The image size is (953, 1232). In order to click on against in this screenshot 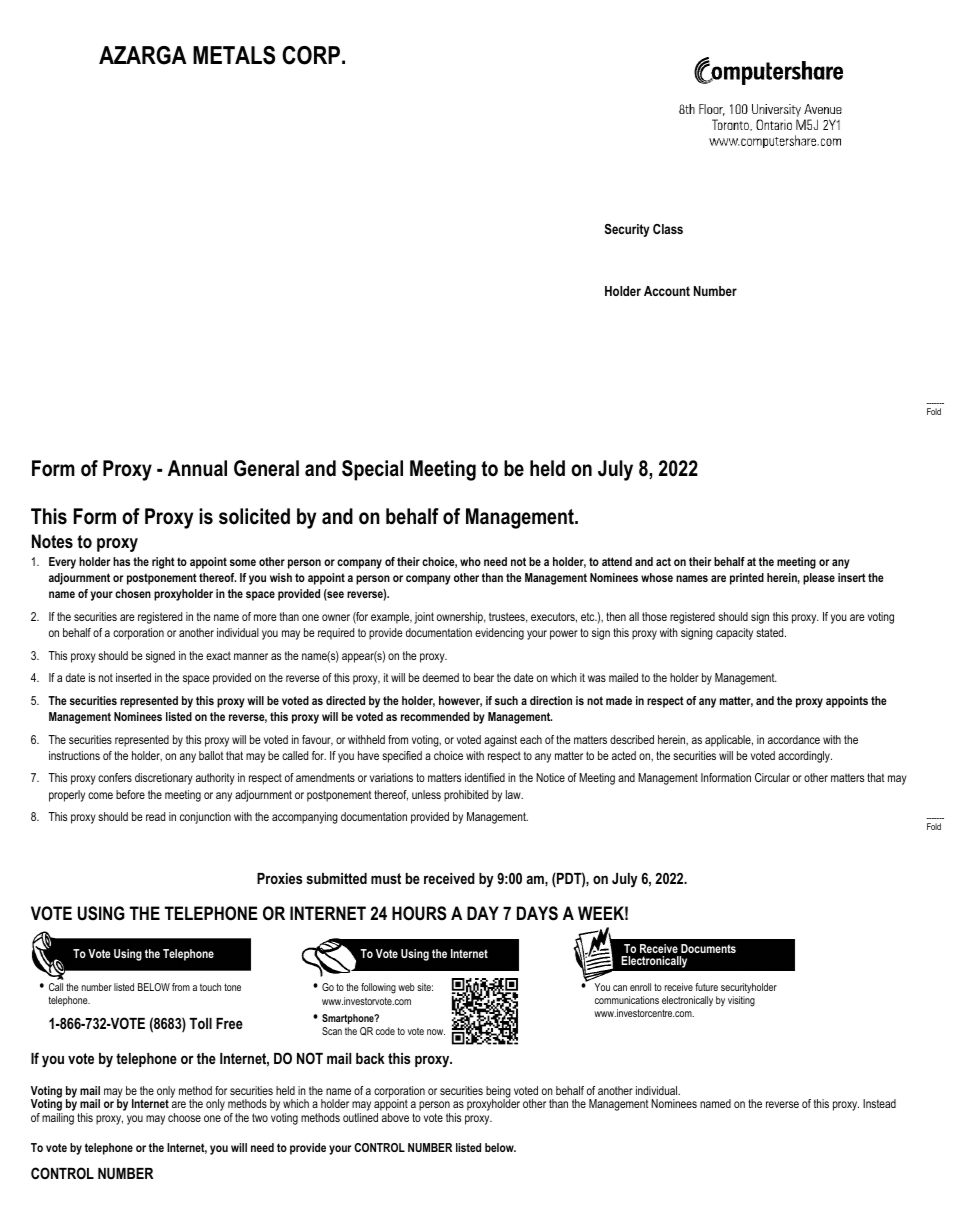, I will do `click(500, 741)`.
